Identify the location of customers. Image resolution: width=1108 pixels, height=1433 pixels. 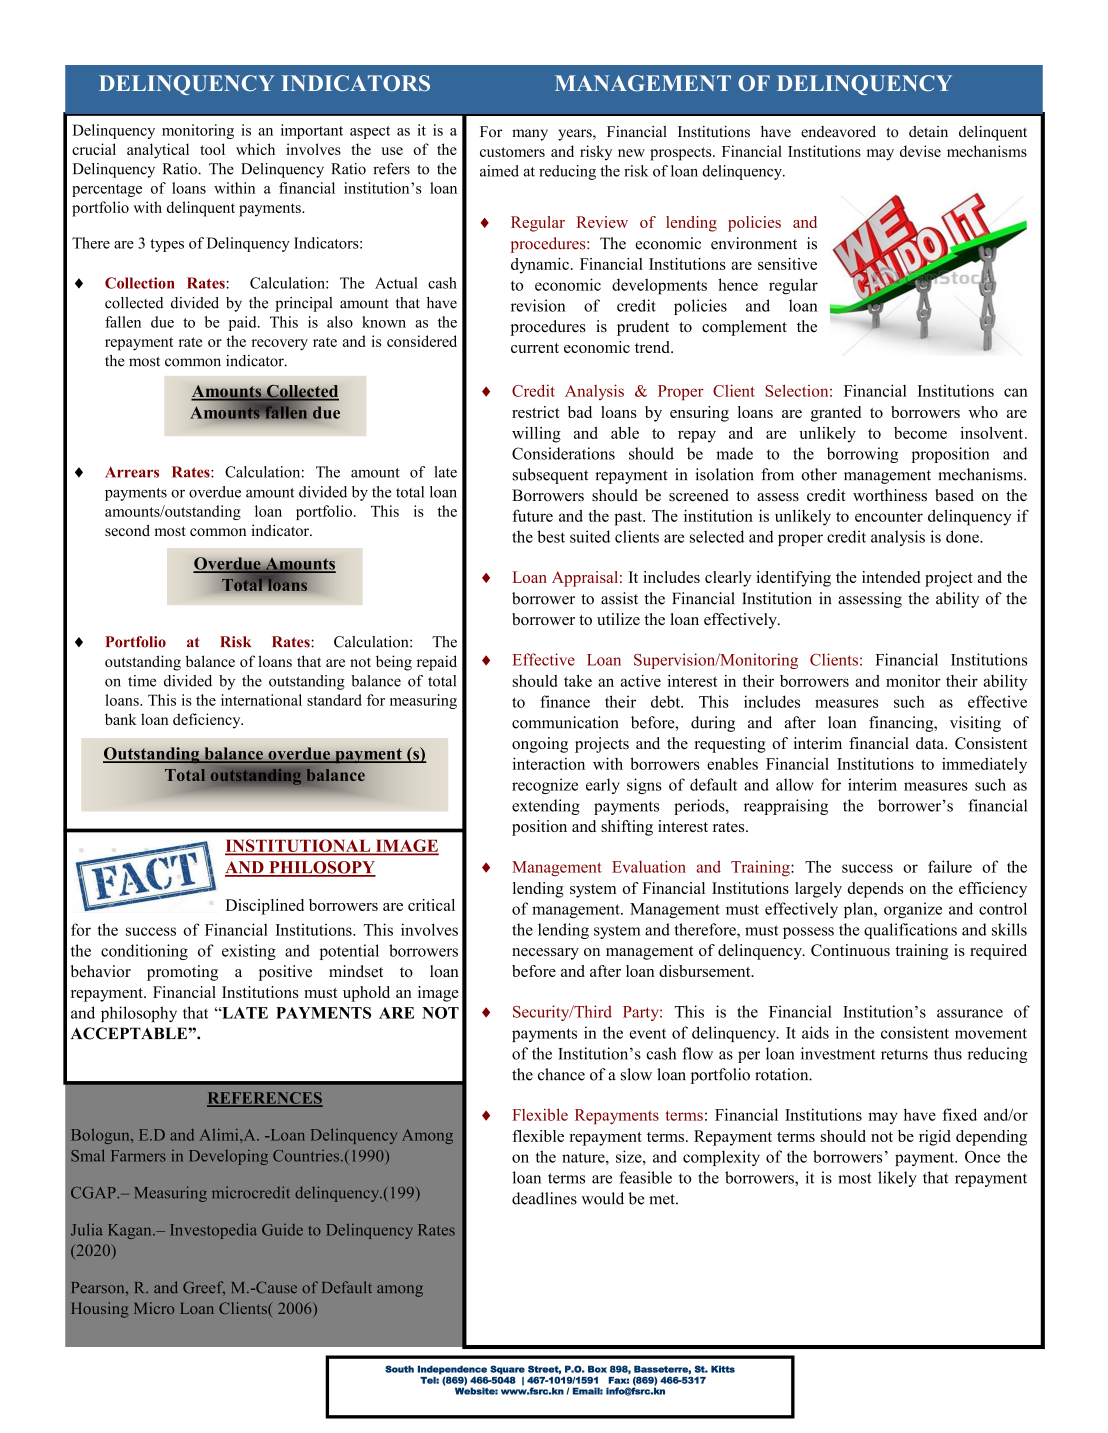
(512, 152).
